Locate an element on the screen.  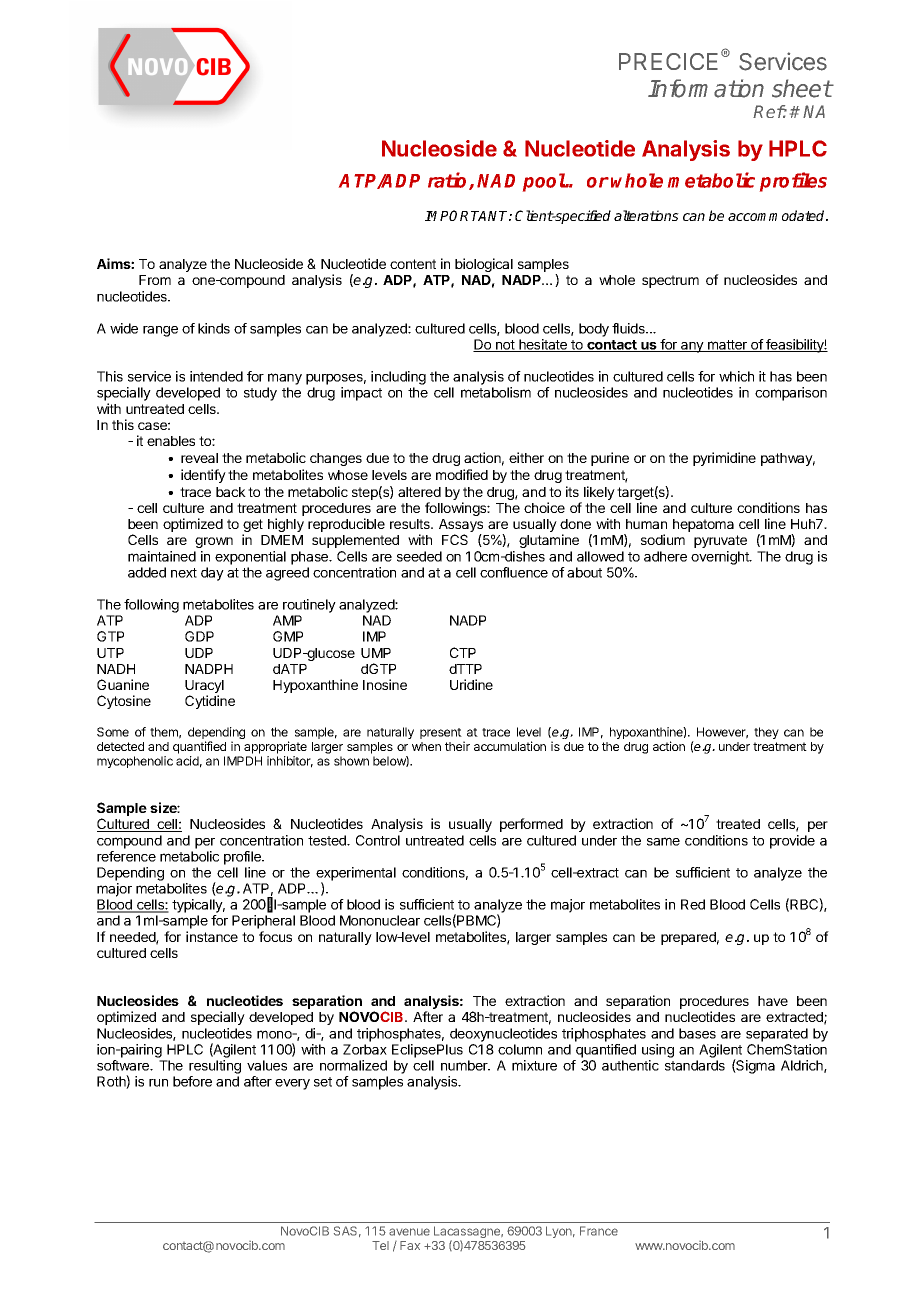
GDP is located at coordinates (199, 636).
